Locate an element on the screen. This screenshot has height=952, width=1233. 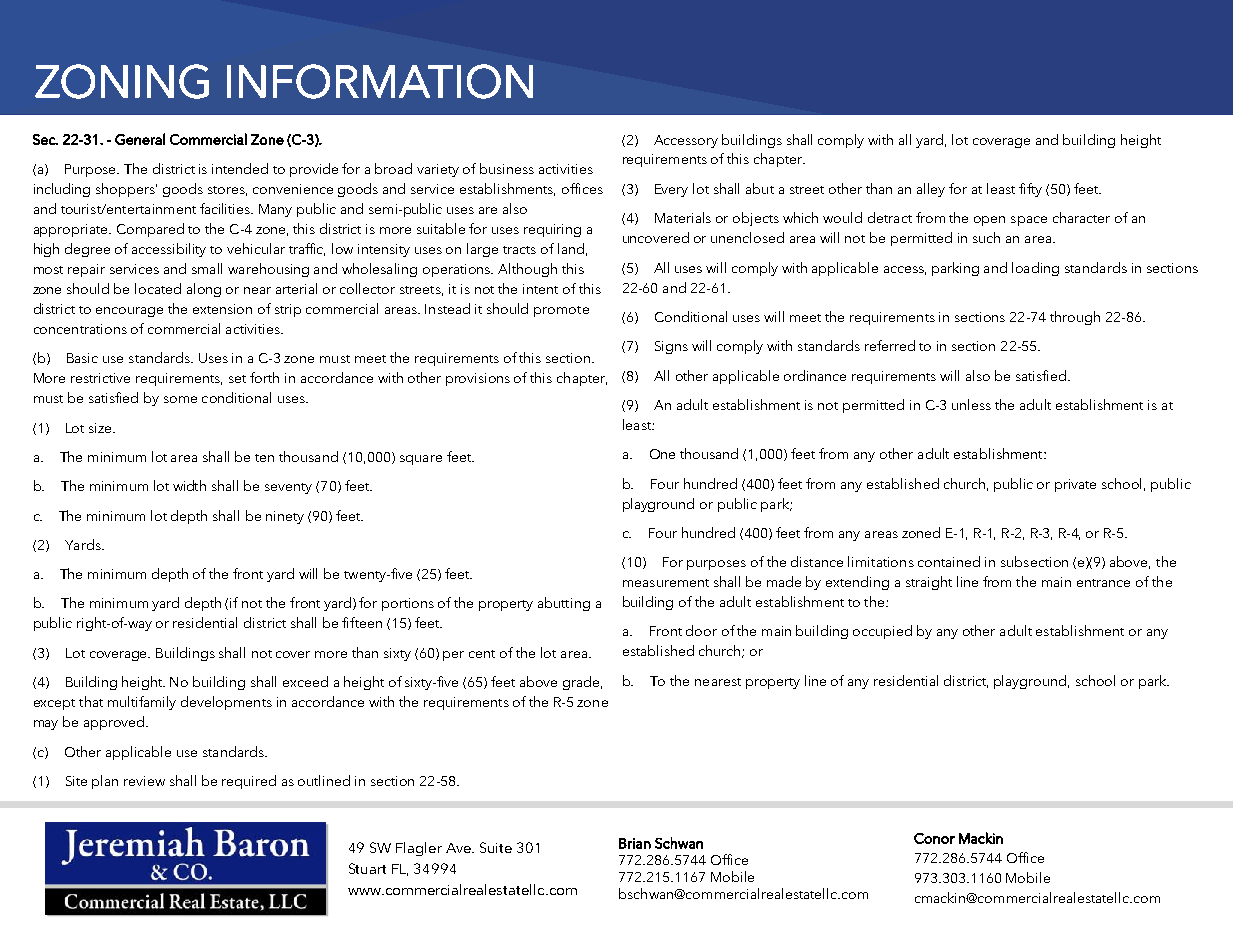
business is located at coordinates (507, 168).
